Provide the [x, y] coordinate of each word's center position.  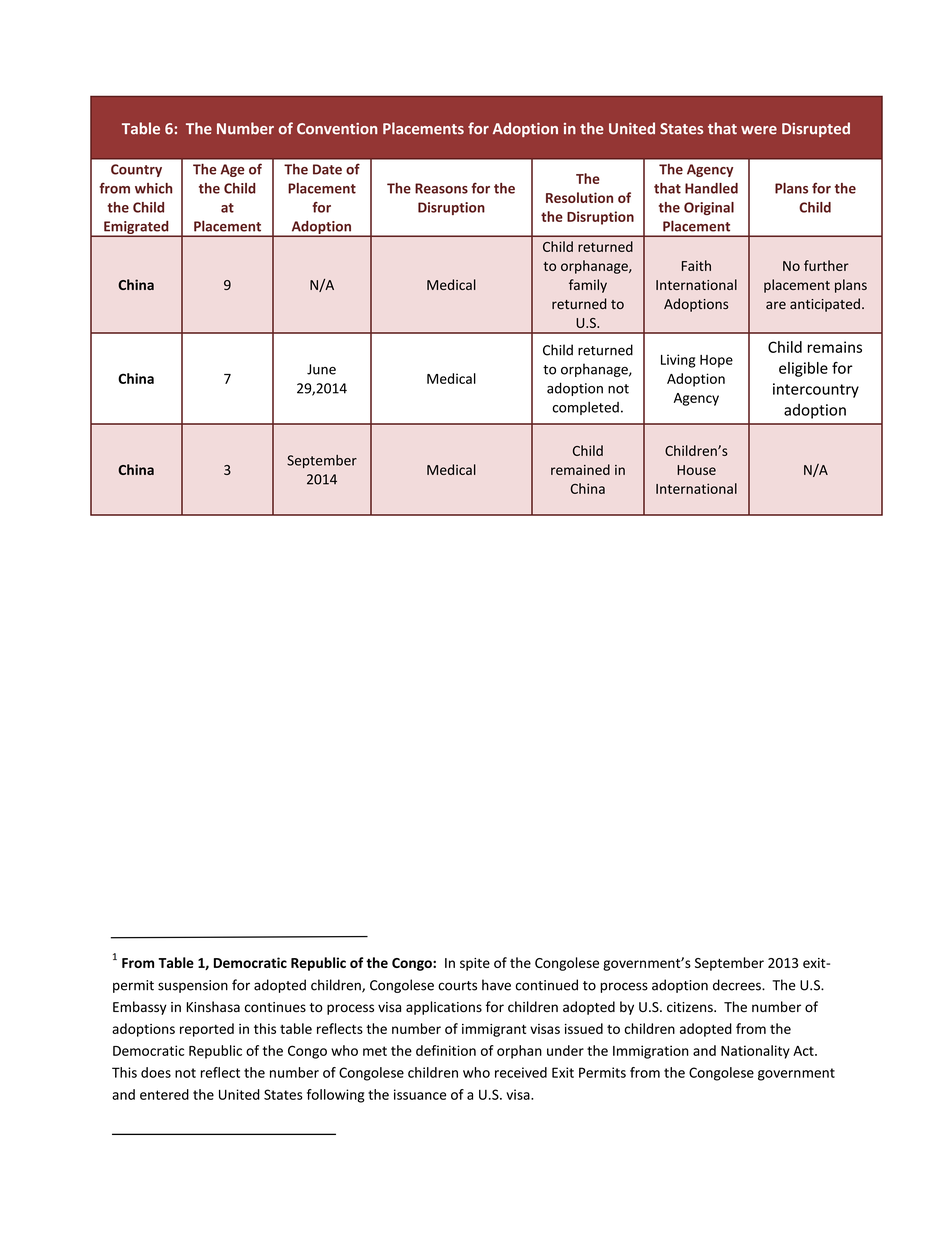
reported [207, 1030]
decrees [738, 985]
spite [475, 964]
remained [580, 469]
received [521, 1072]
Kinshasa [213, 1007]
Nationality [755, 1052]
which [153, 188]
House [696, 470]
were [759, 130]
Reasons [441, 188]
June [321, 369]
